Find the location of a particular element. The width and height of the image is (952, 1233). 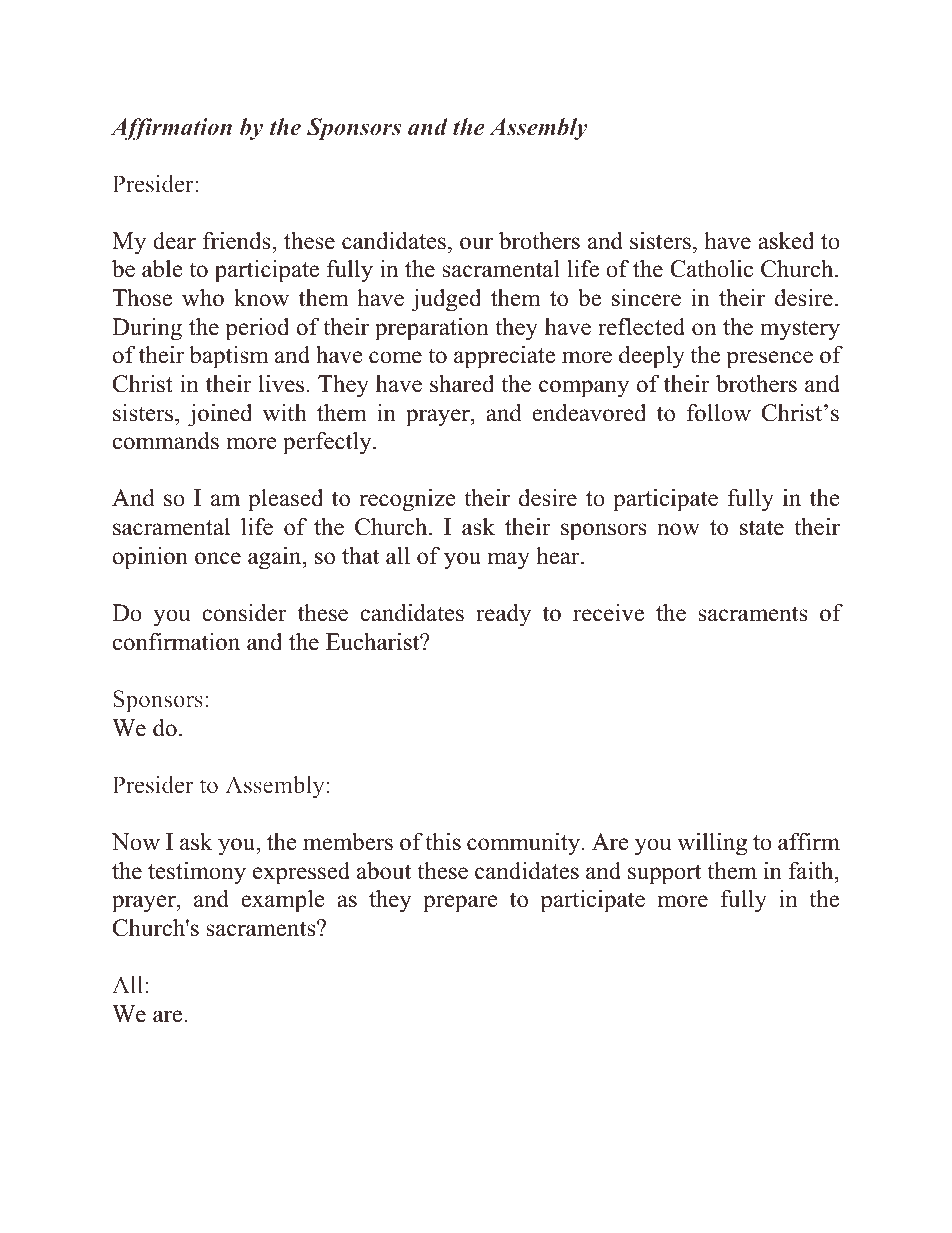

willing is located at coordinates (712, 844).
